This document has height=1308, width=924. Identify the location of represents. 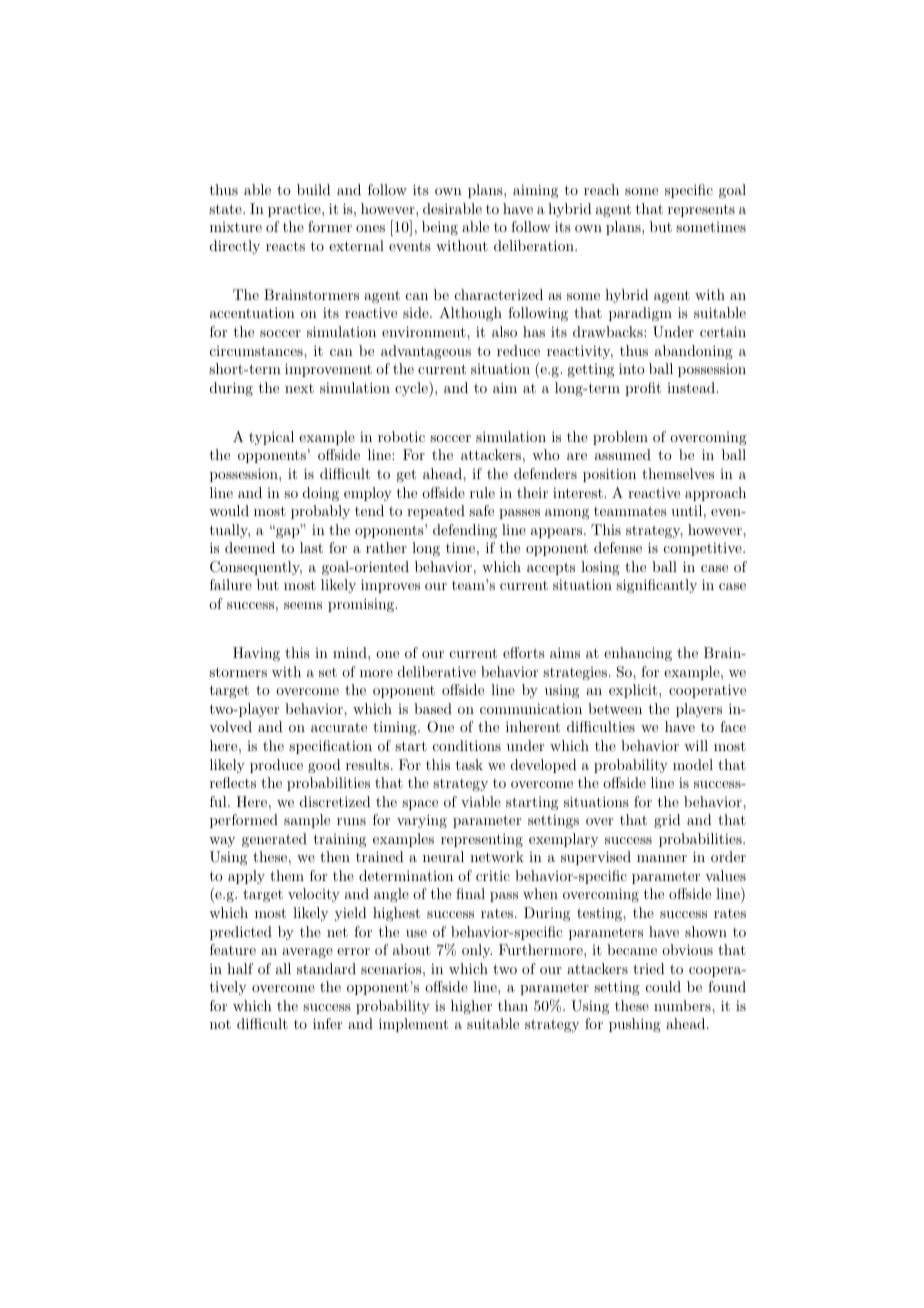
(701, 210).
